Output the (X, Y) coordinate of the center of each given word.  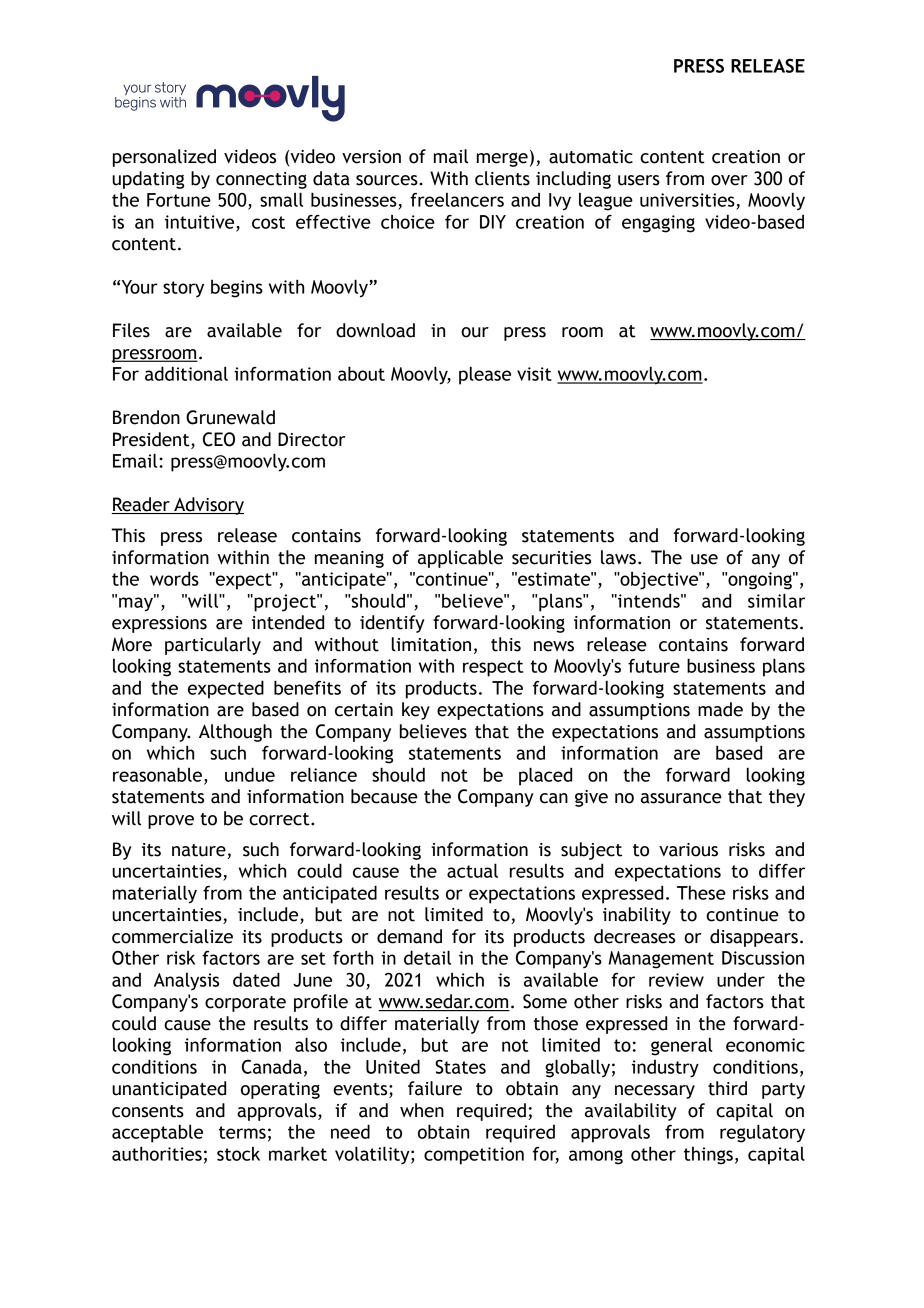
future (654, 666)
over (729, 180)
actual (472, 870)
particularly (213, 646)
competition (474, 1156)
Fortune (179, 200)
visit (534, 374)
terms (242, 1132)
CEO (219, 439)
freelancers (457, 200)
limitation (431, 644)
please (485, 375)
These (701, 892)
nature (200, 851)
